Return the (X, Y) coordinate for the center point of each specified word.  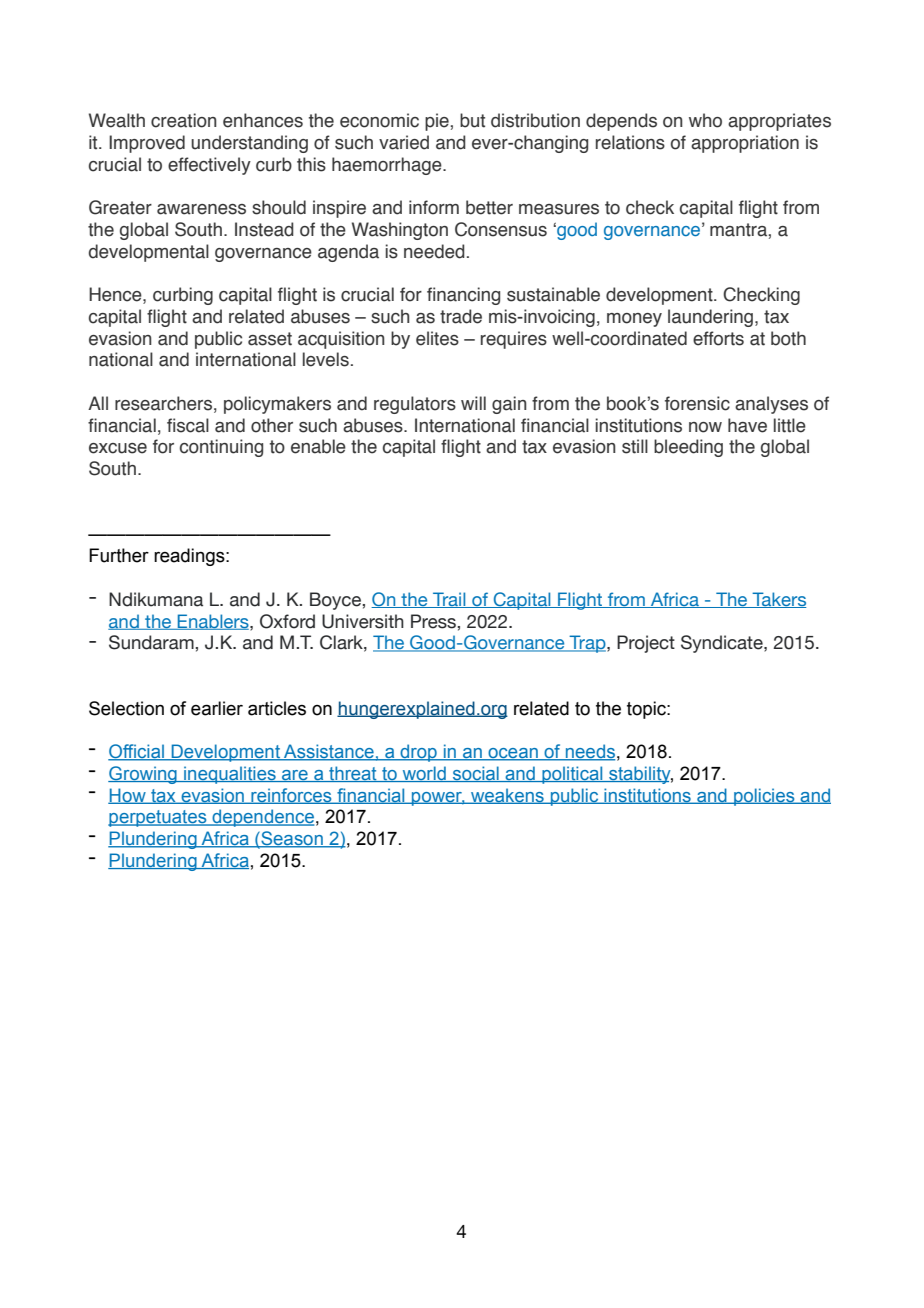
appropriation (745, 144)
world (424, 774)
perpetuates (158, 818)
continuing (221, 448)
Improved (147, 144)
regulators (415, 405)
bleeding (688, 448)
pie (437, 122)
